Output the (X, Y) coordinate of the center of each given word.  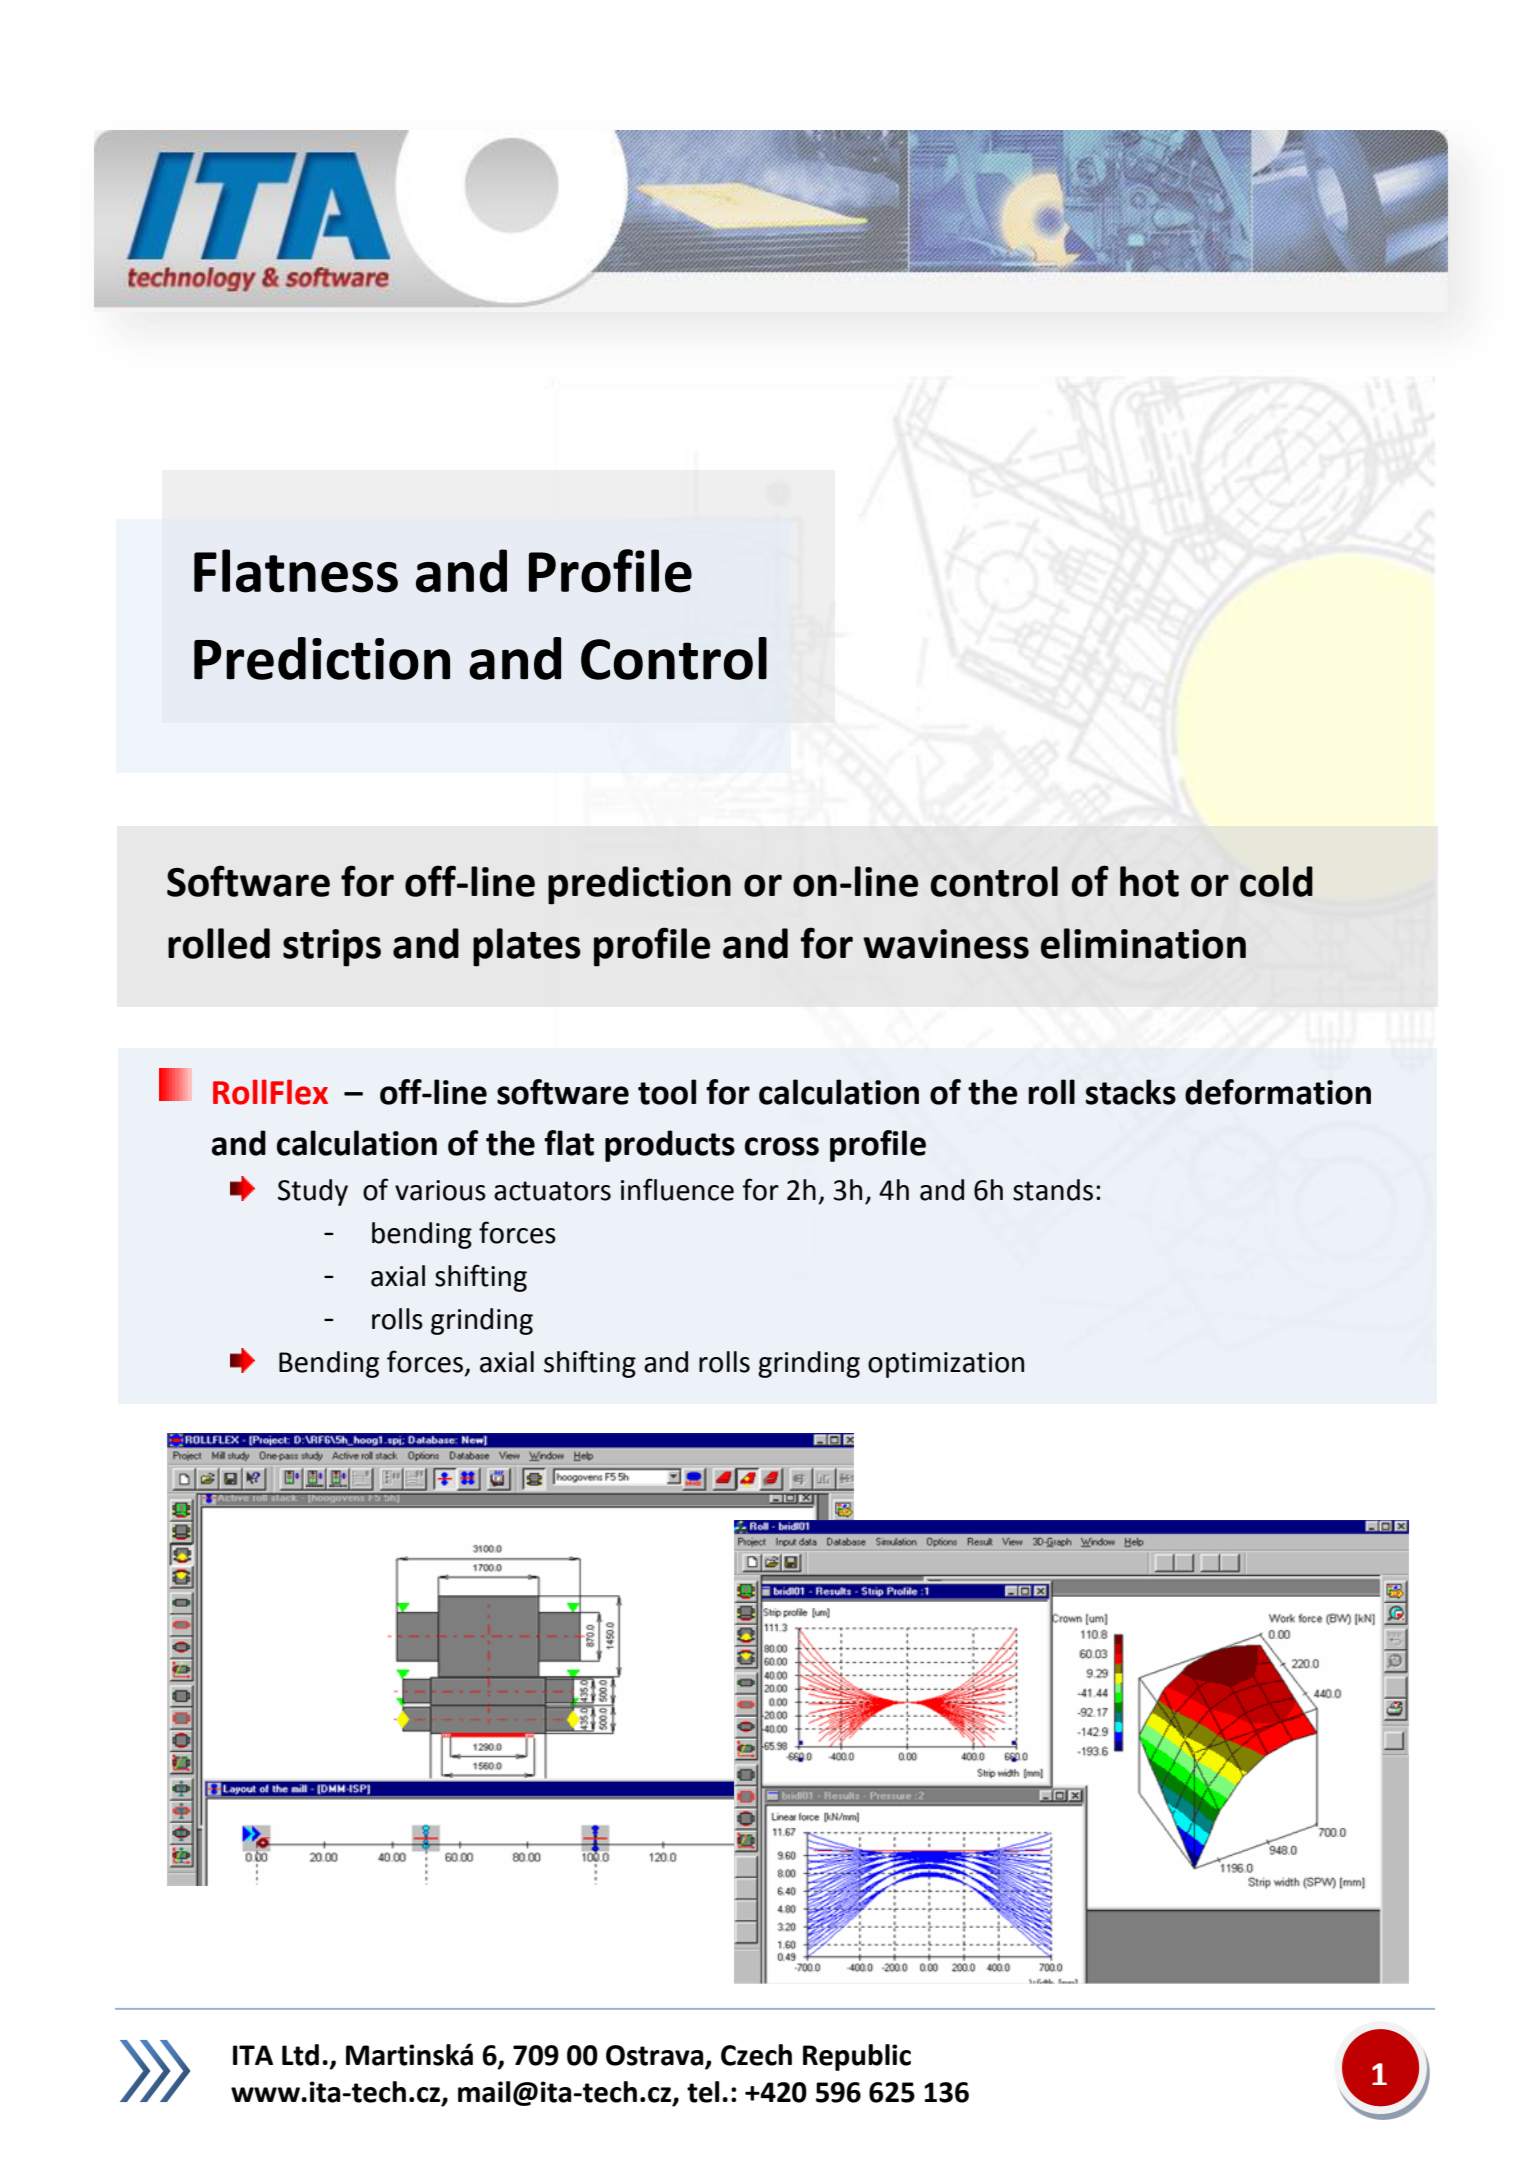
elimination (1143, 943)
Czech (756, 2055)
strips (332, 948)
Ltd (300, 2055)
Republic (857, 2057)
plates (527, 947)
